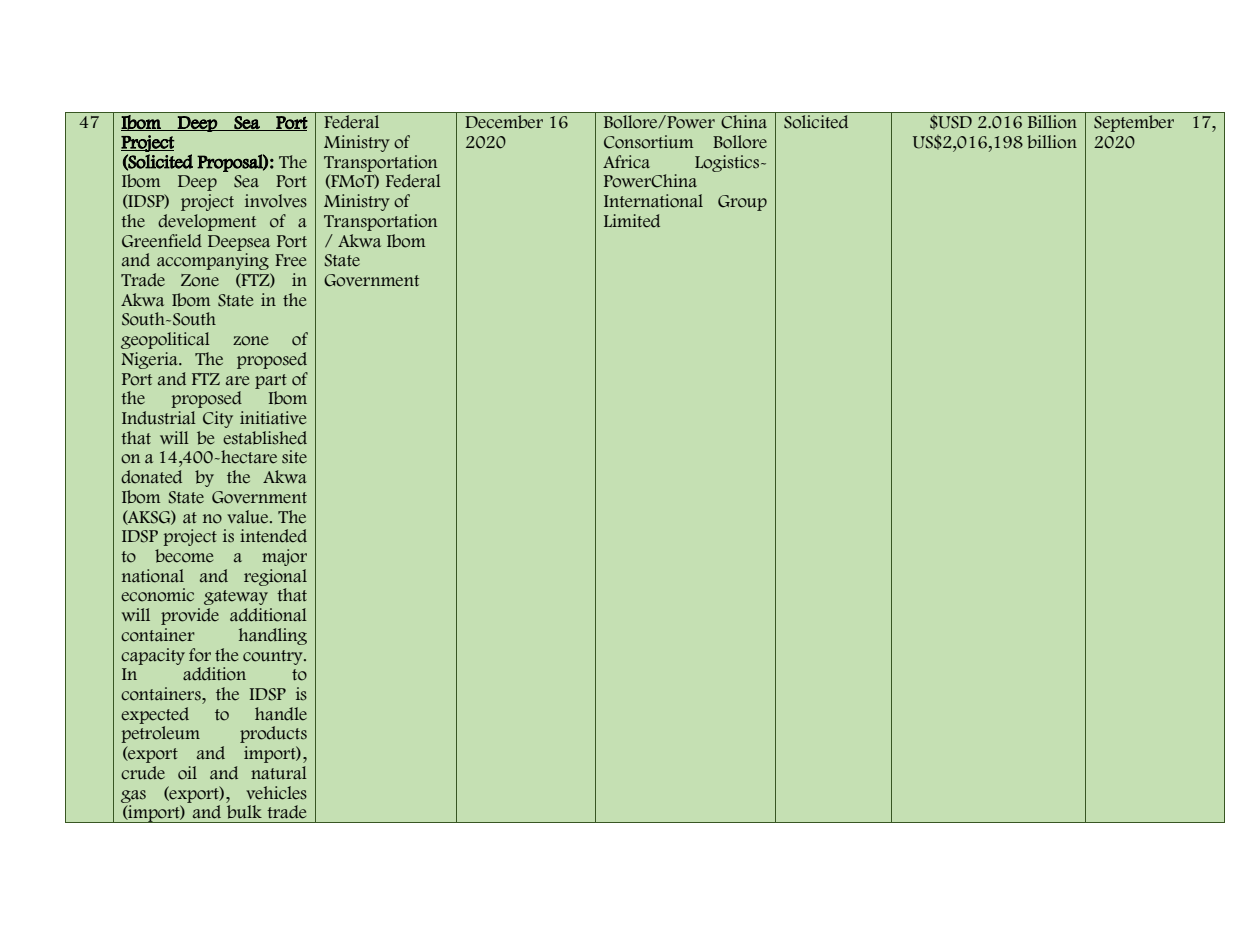 The height and width of the image is (952, 1233). Describe the element at coordinates (190, 616) in the image. I see `provide` at that location.
